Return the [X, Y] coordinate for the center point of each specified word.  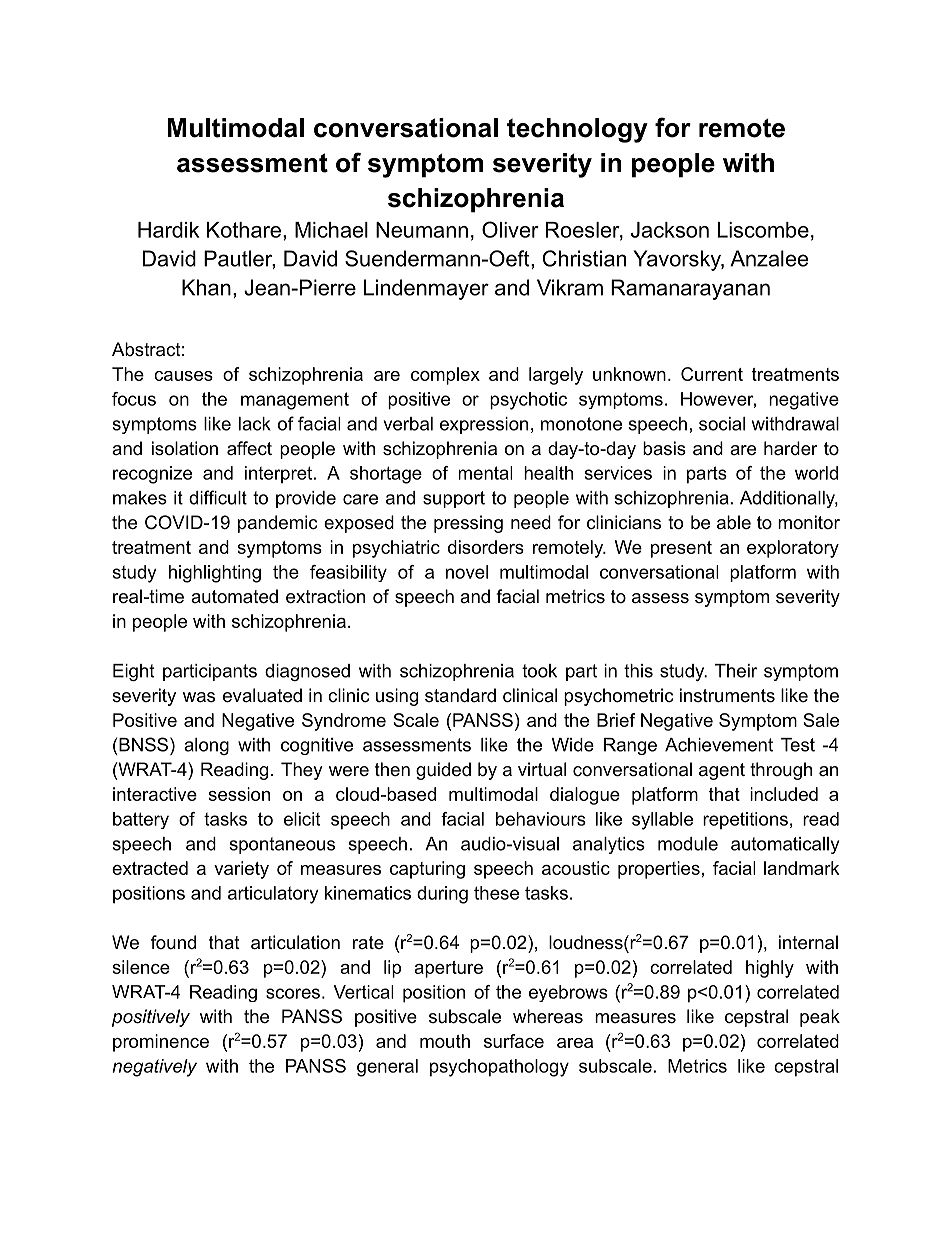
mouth [445, 1041]
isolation [185, 448]
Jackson [670, 230]
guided [443, 771]
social [722, 424]
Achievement [719, 745]
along [206, 746]
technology [577, 130]
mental [485, 473]
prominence [161, 1043]
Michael [331, 230]
